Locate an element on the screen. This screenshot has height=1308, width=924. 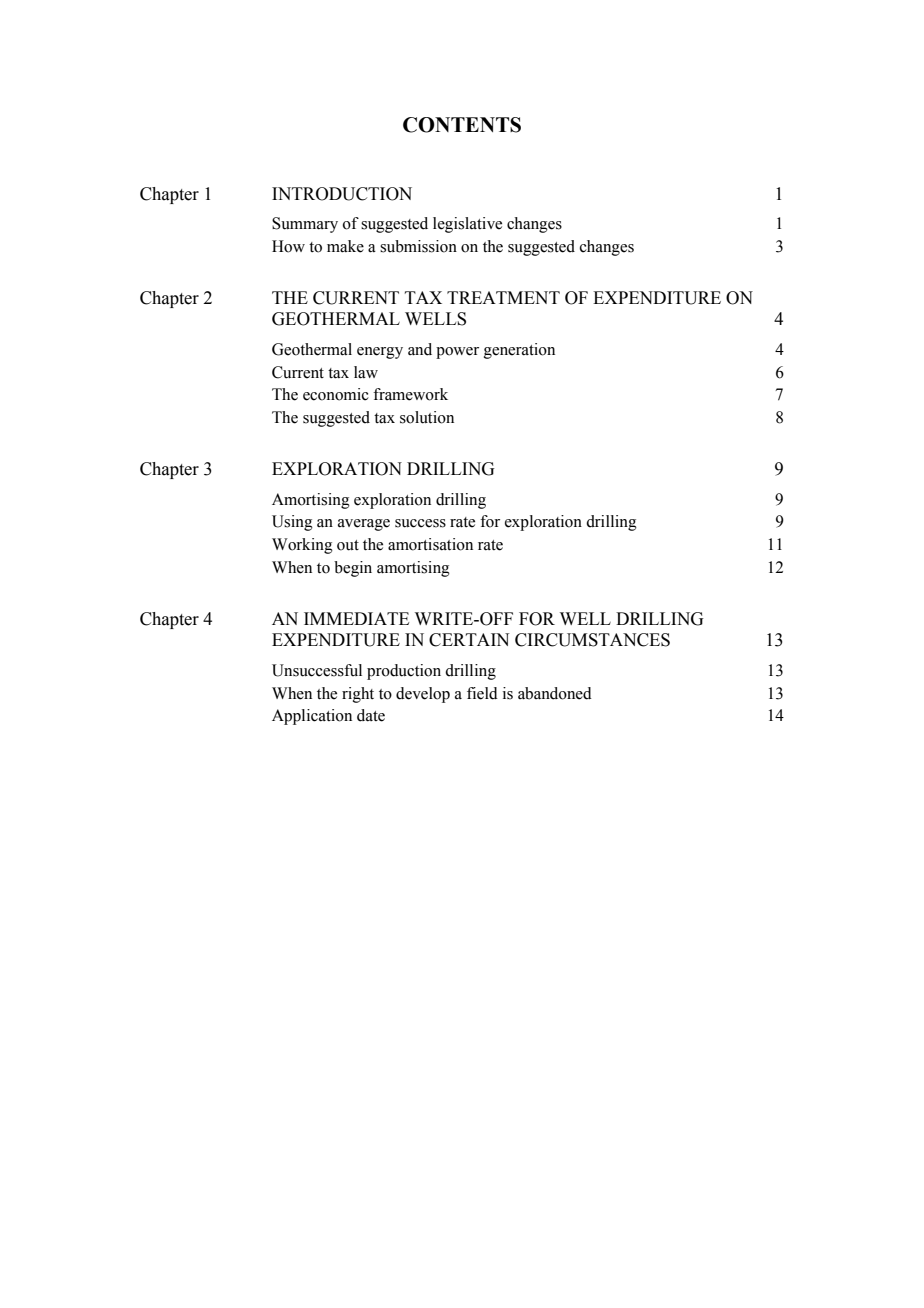
TREATMENT is located at coordinates (503, 297).
